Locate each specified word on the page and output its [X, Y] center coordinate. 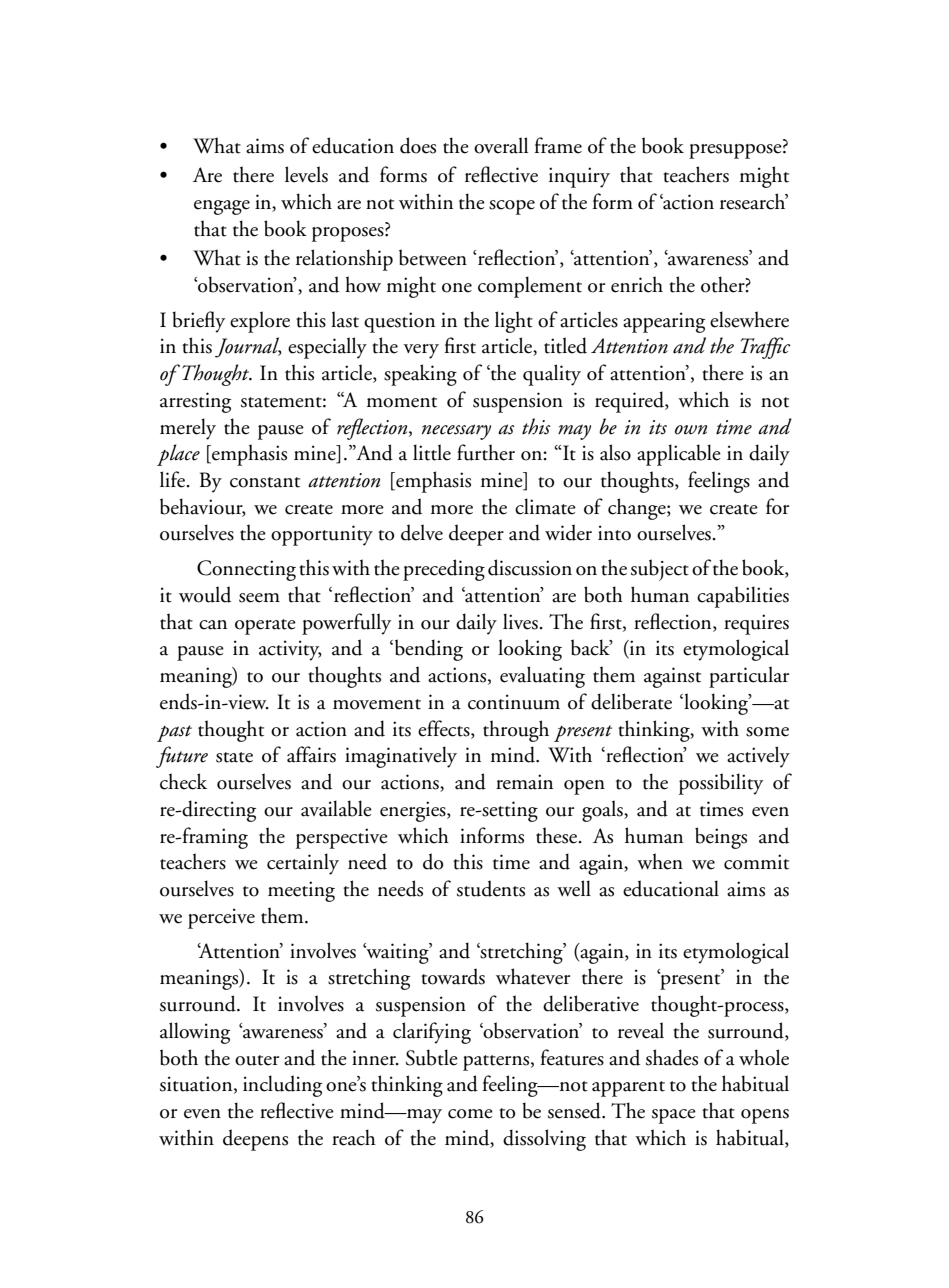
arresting [195, 402]
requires [756, 624]
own [691, 430]
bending [427, 650]
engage [222, 207]
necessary [456, 432]
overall [501, 145]
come [470, 1114]
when [660, 861]
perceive [221, 918]
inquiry [579, 177]
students [491, 888]
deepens [255, 1140]
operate [265, 627]
